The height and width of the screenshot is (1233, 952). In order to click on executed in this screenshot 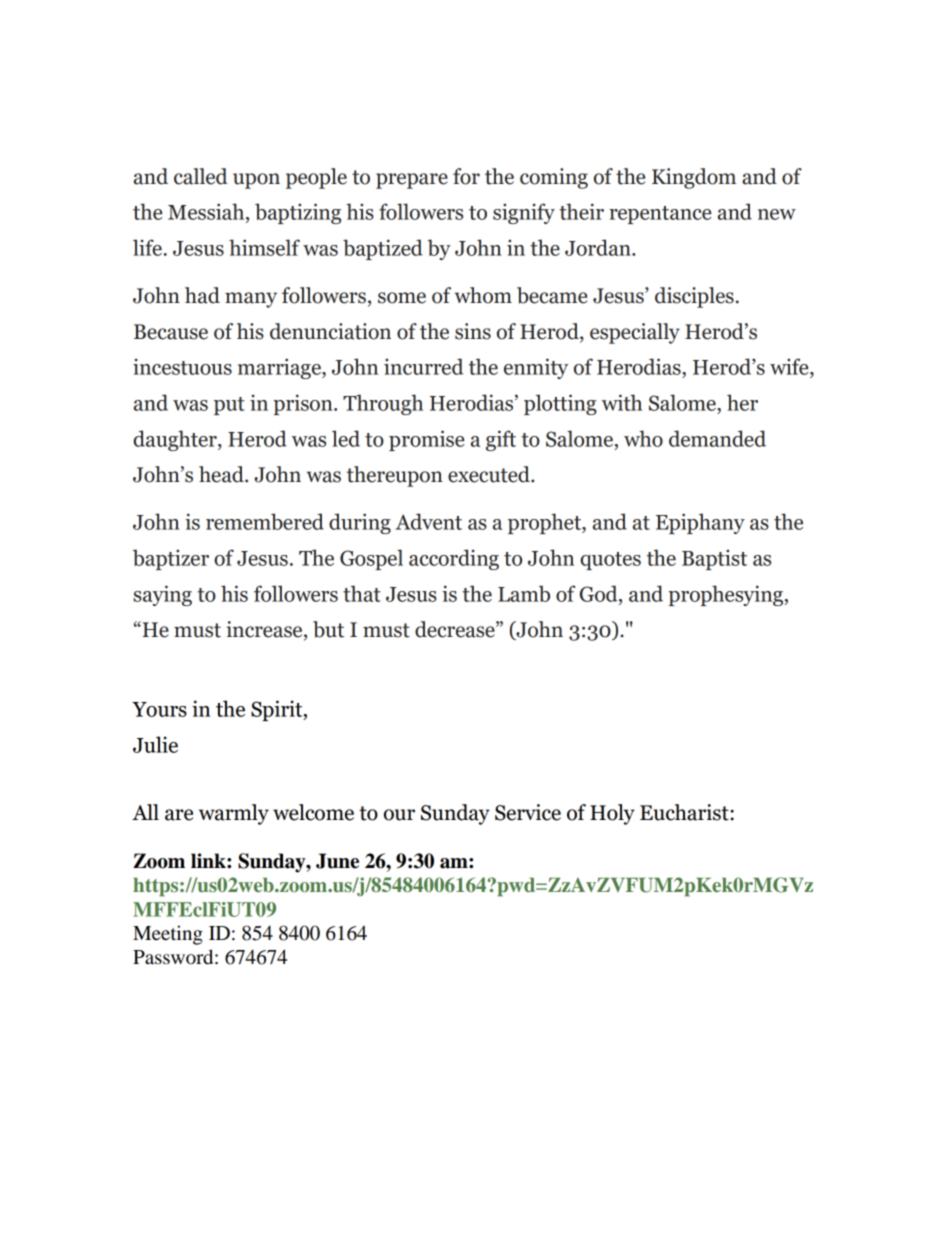, I will do `click(490, 474)`.
